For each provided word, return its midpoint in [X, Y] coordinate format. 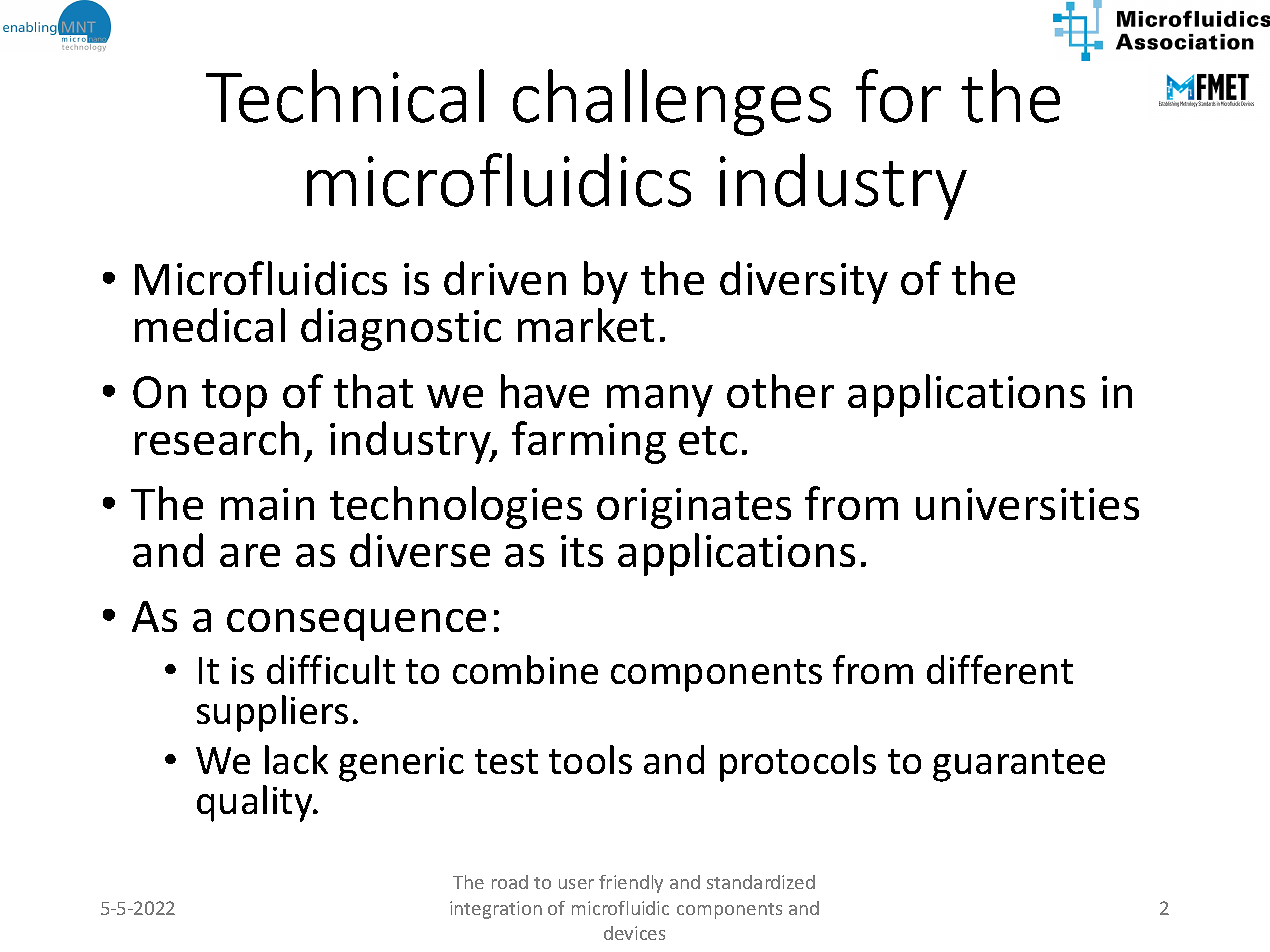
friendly [631, 884]
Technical [345, 96]
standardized [761, 882]
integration [496, 910]
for [898, 96]
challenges [672, 102]
